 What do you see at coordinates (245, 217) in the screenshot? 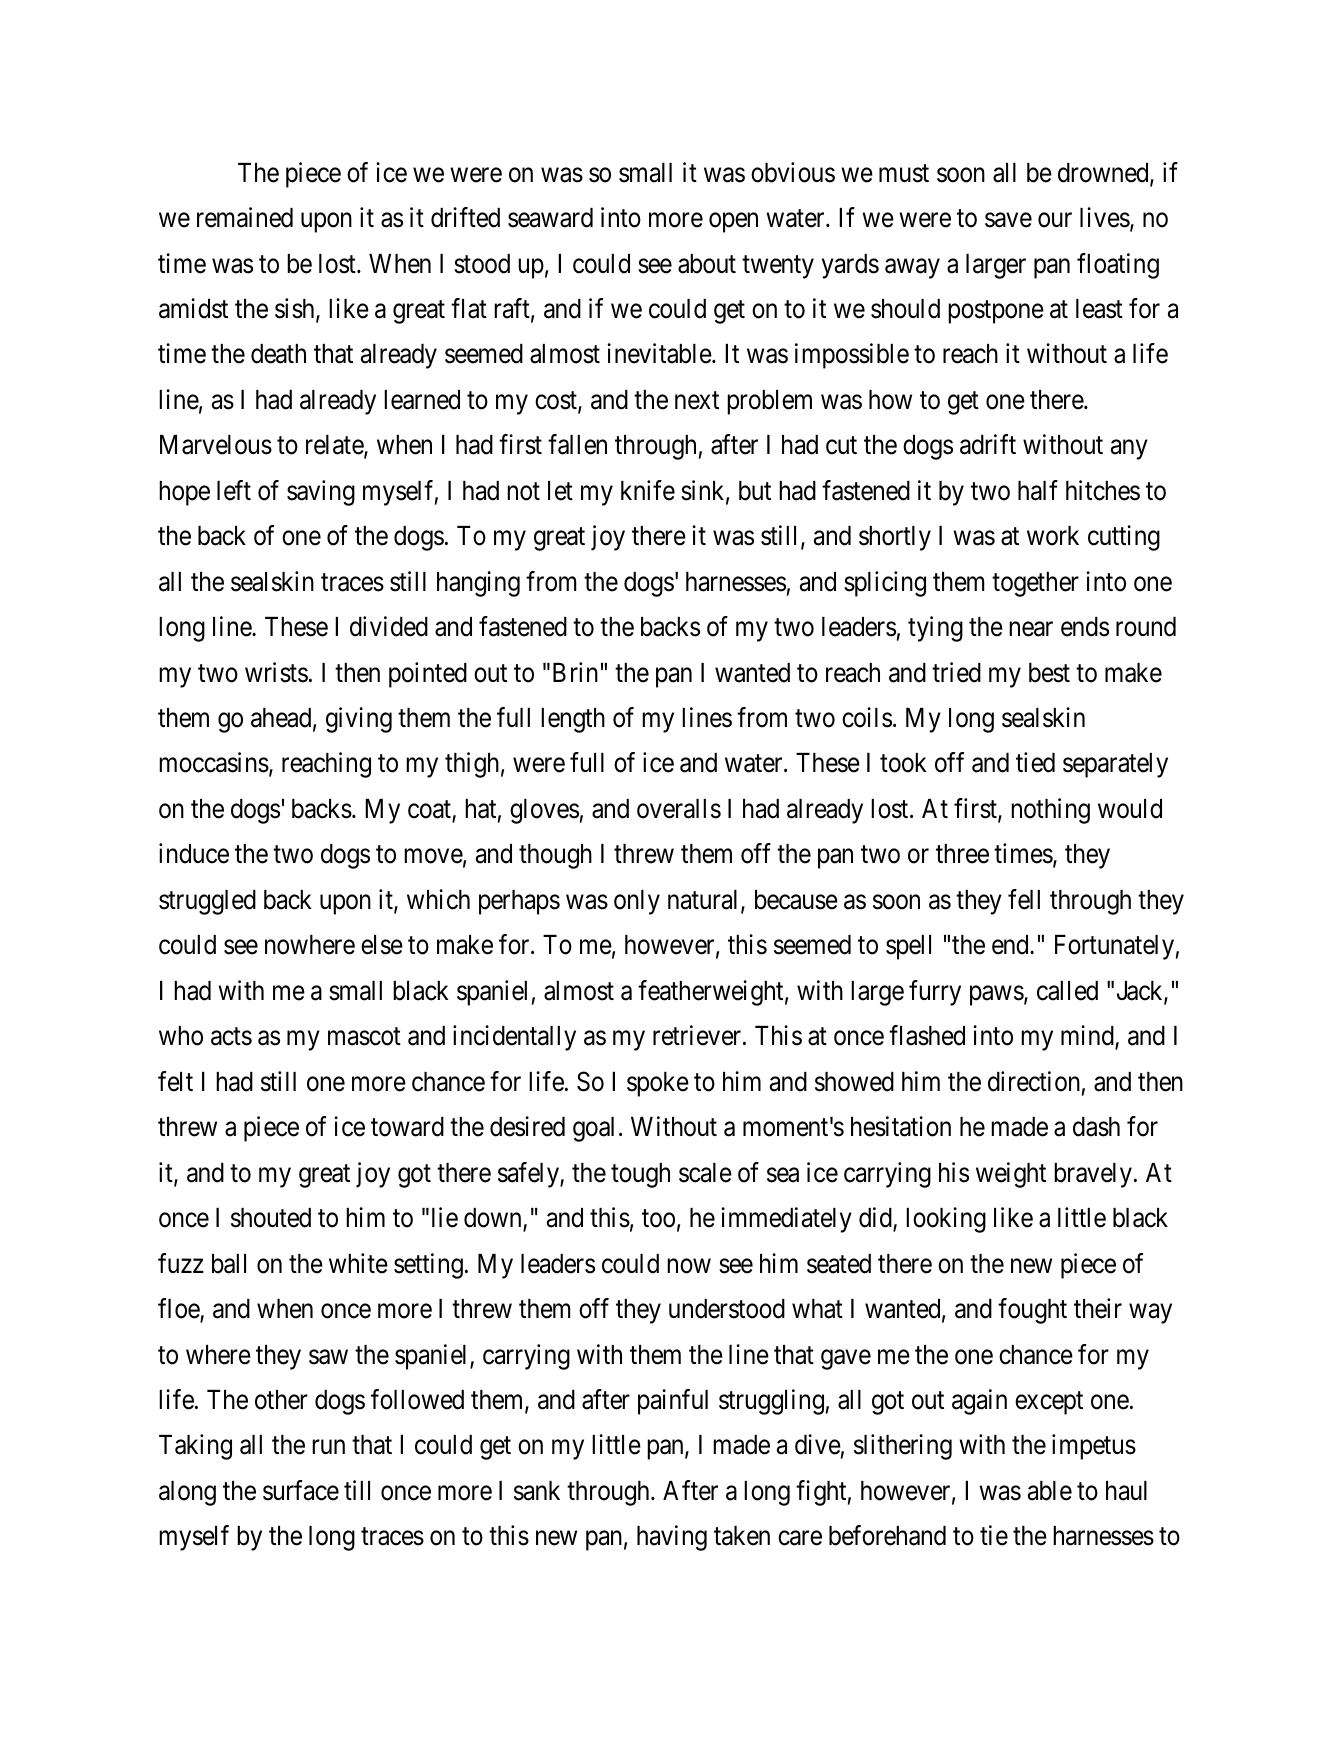
I see `remained` at bounding box center [245, 217].
